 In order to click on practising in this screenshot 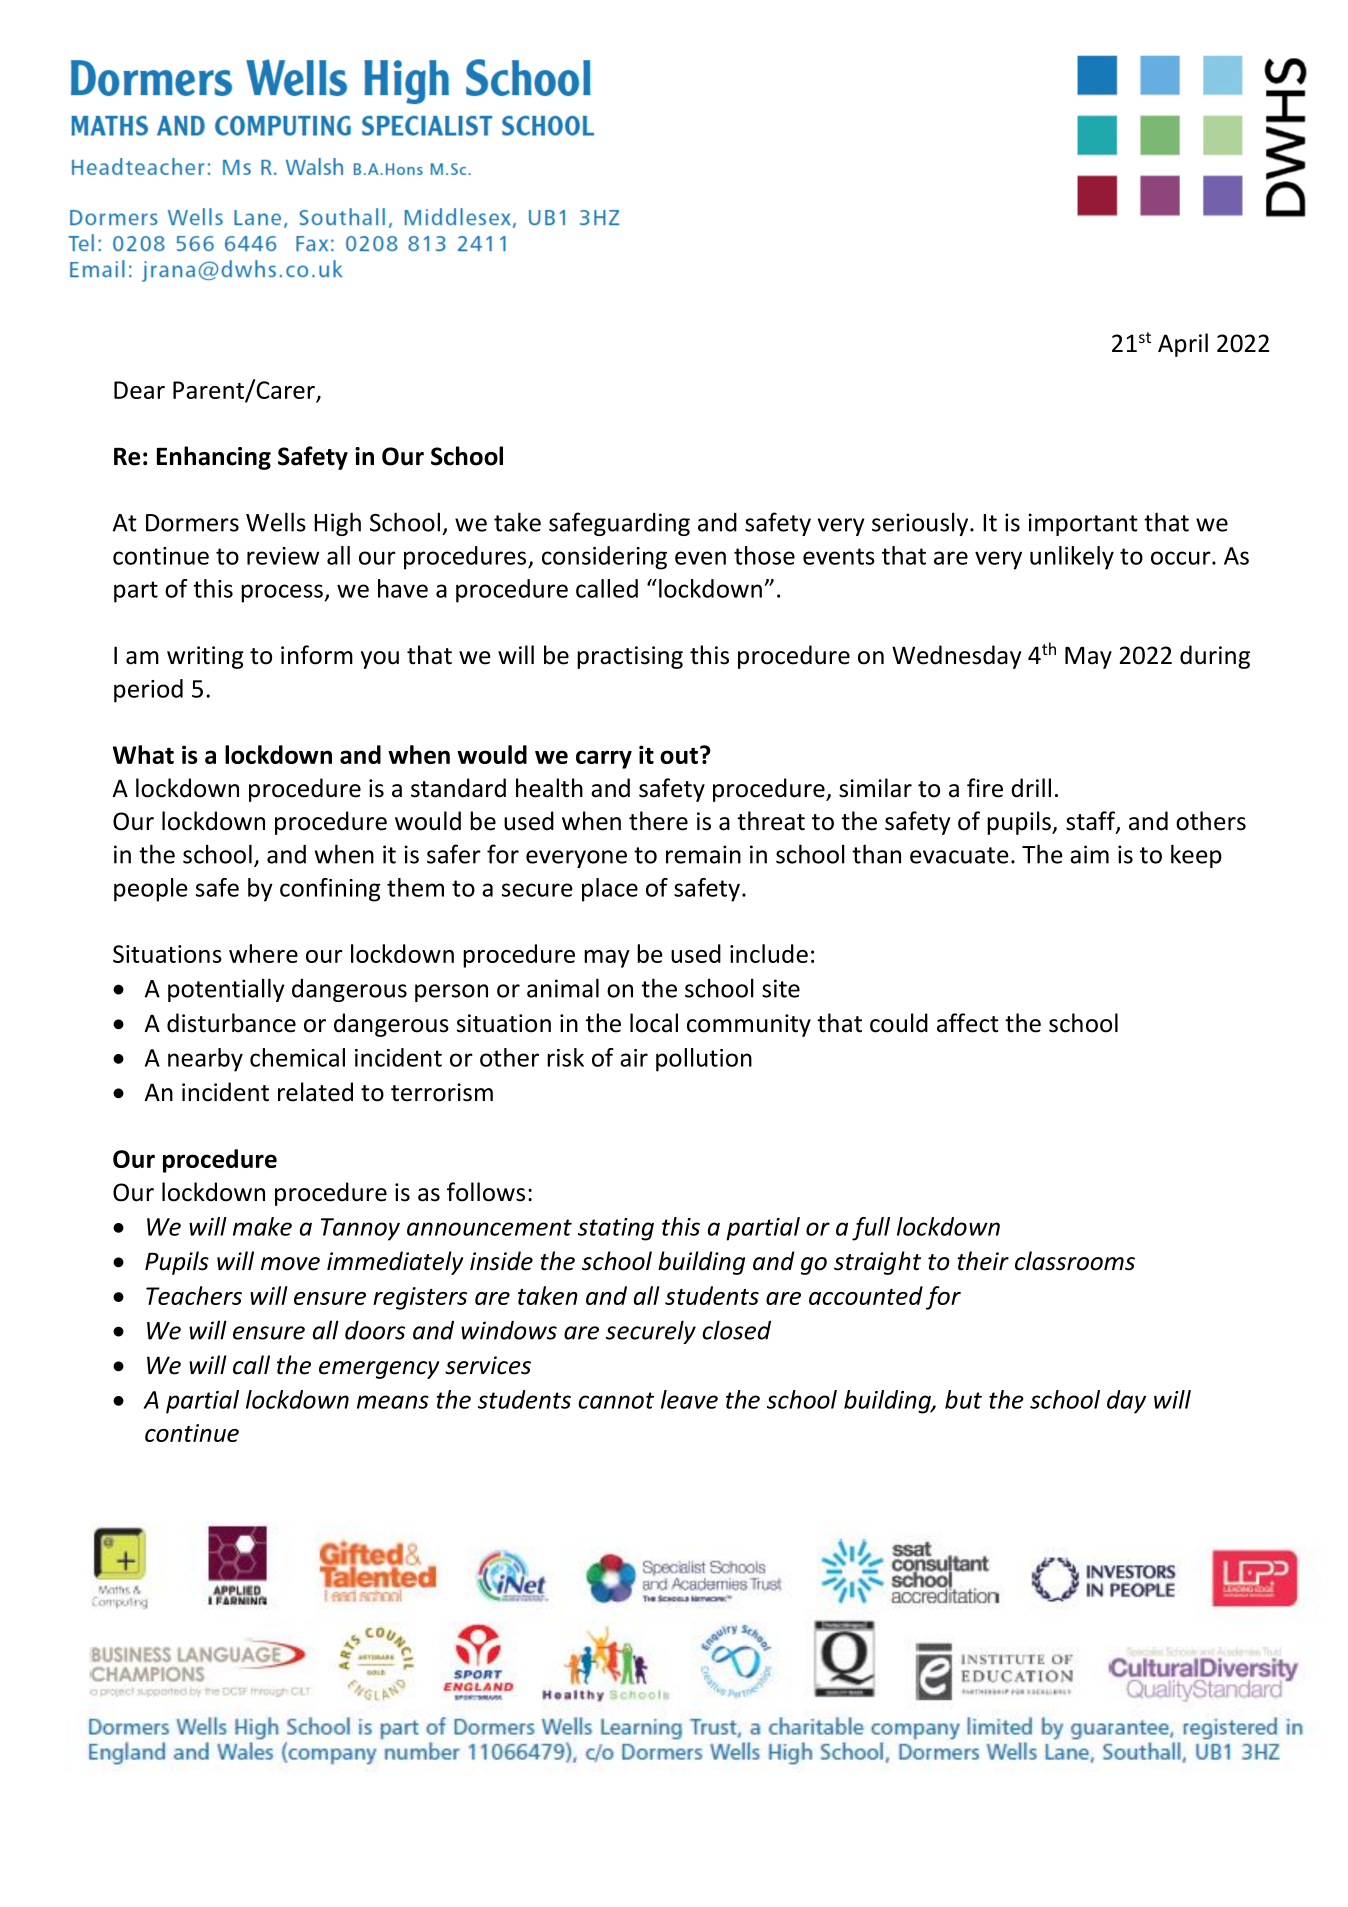, I will do `click(630, 657)`.
